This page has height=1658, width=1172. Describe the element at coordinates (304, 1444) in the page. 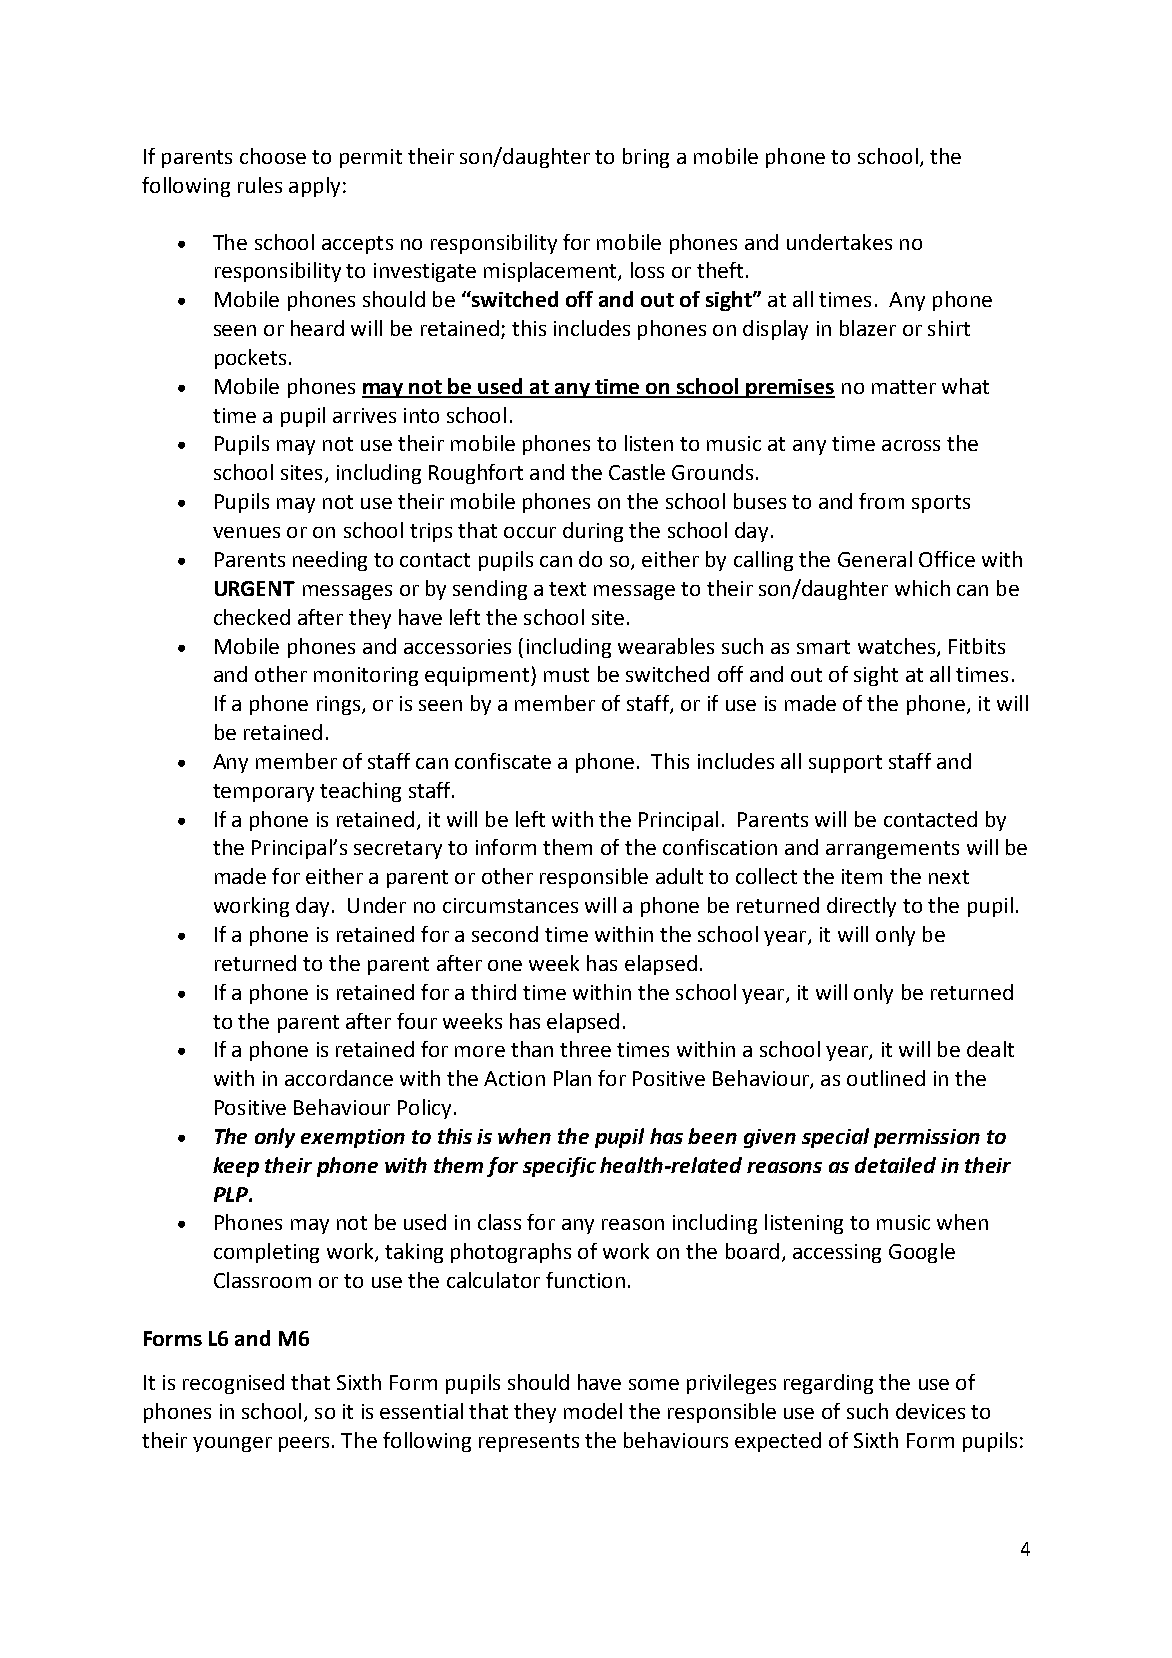

I see `peers` at that location.
